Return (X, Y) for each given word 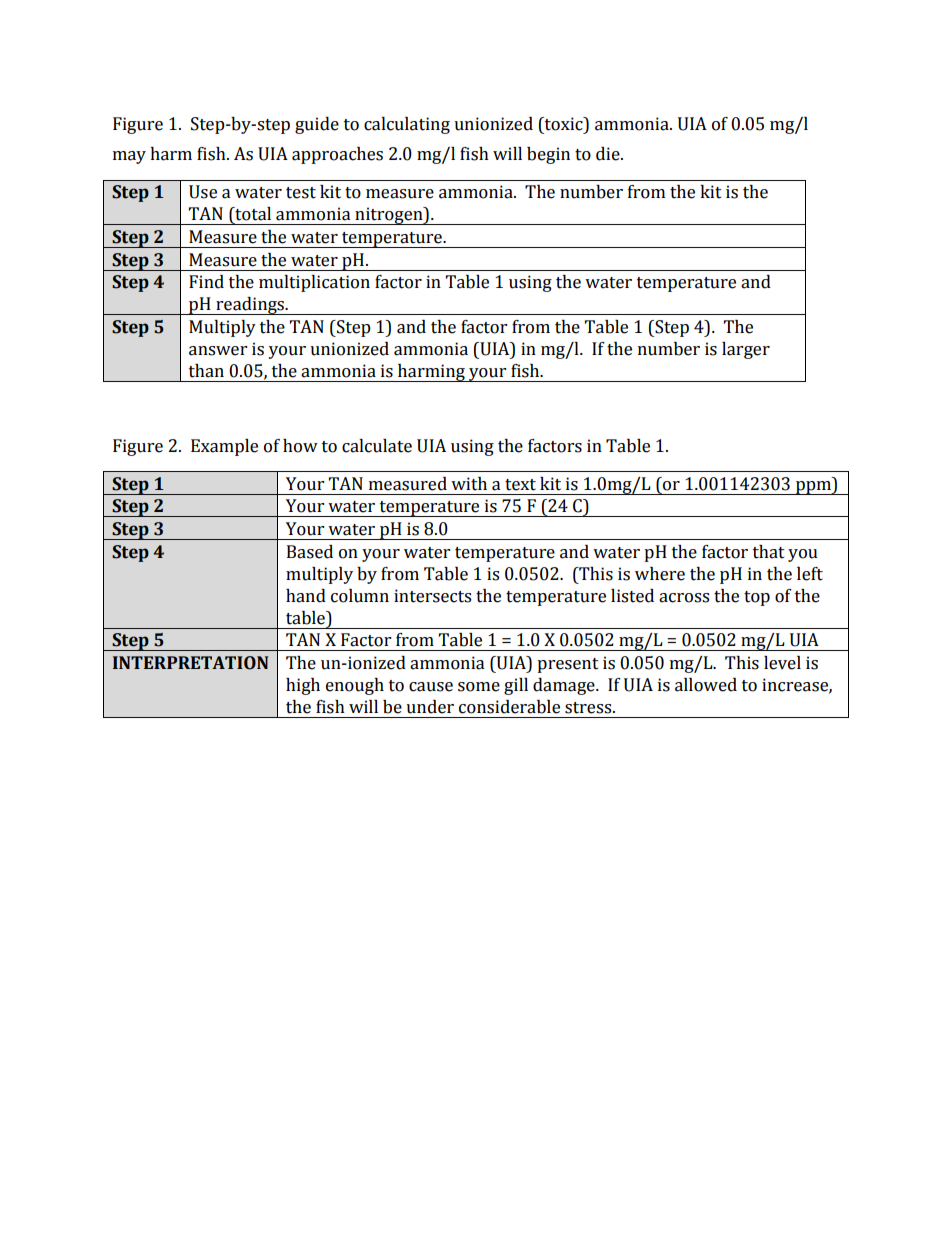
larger (746, 350)
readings (250, 306)
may (129, 157)
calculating (407, 125)
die (609, 154)
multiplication (314, 283)
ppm (813, 488)
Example (224, 447)
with (469, 484)
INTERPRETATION (190, 663)
